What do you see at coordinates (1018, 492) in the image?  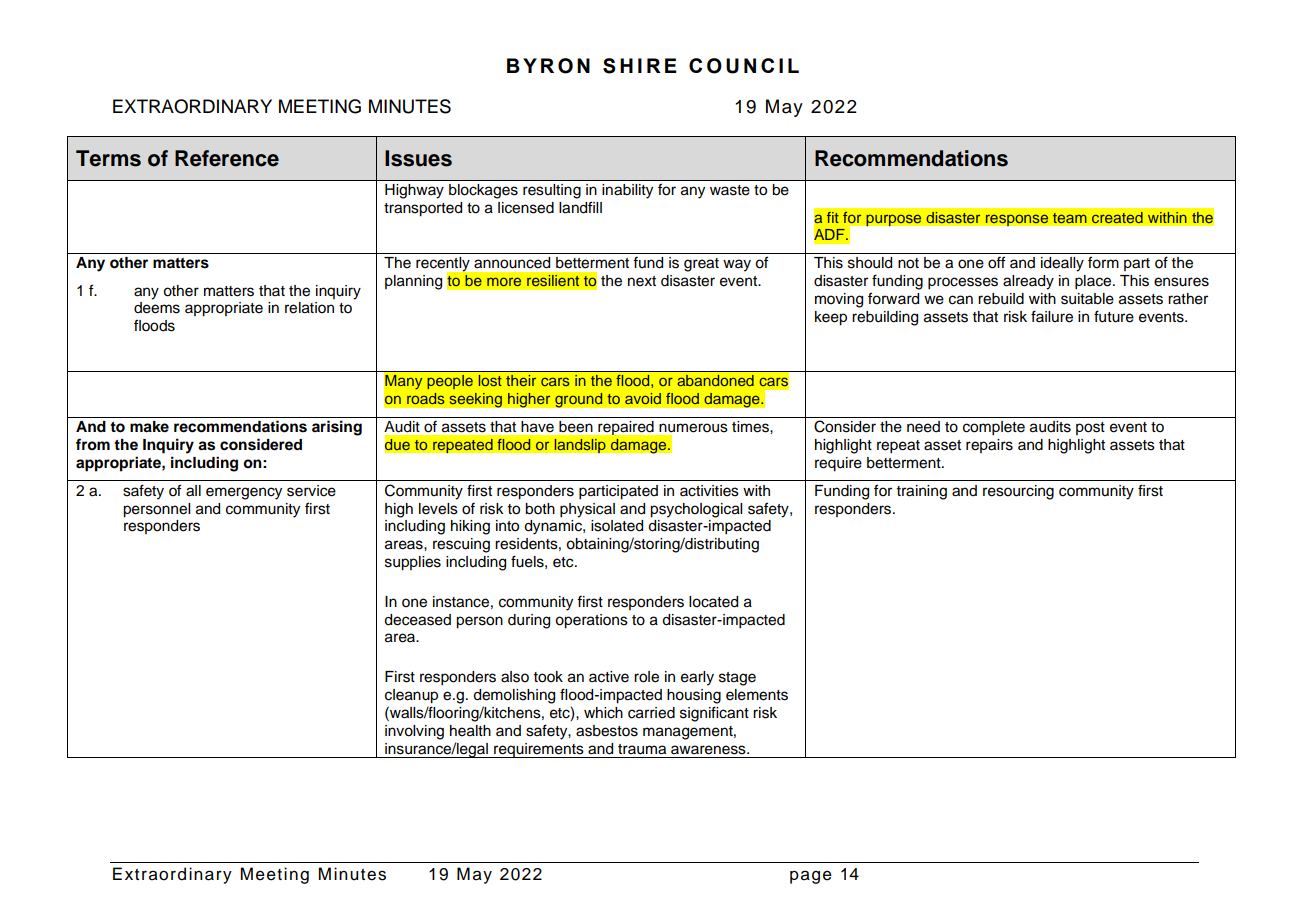 I see `resourcing` at bounding box center [1018, 492].
